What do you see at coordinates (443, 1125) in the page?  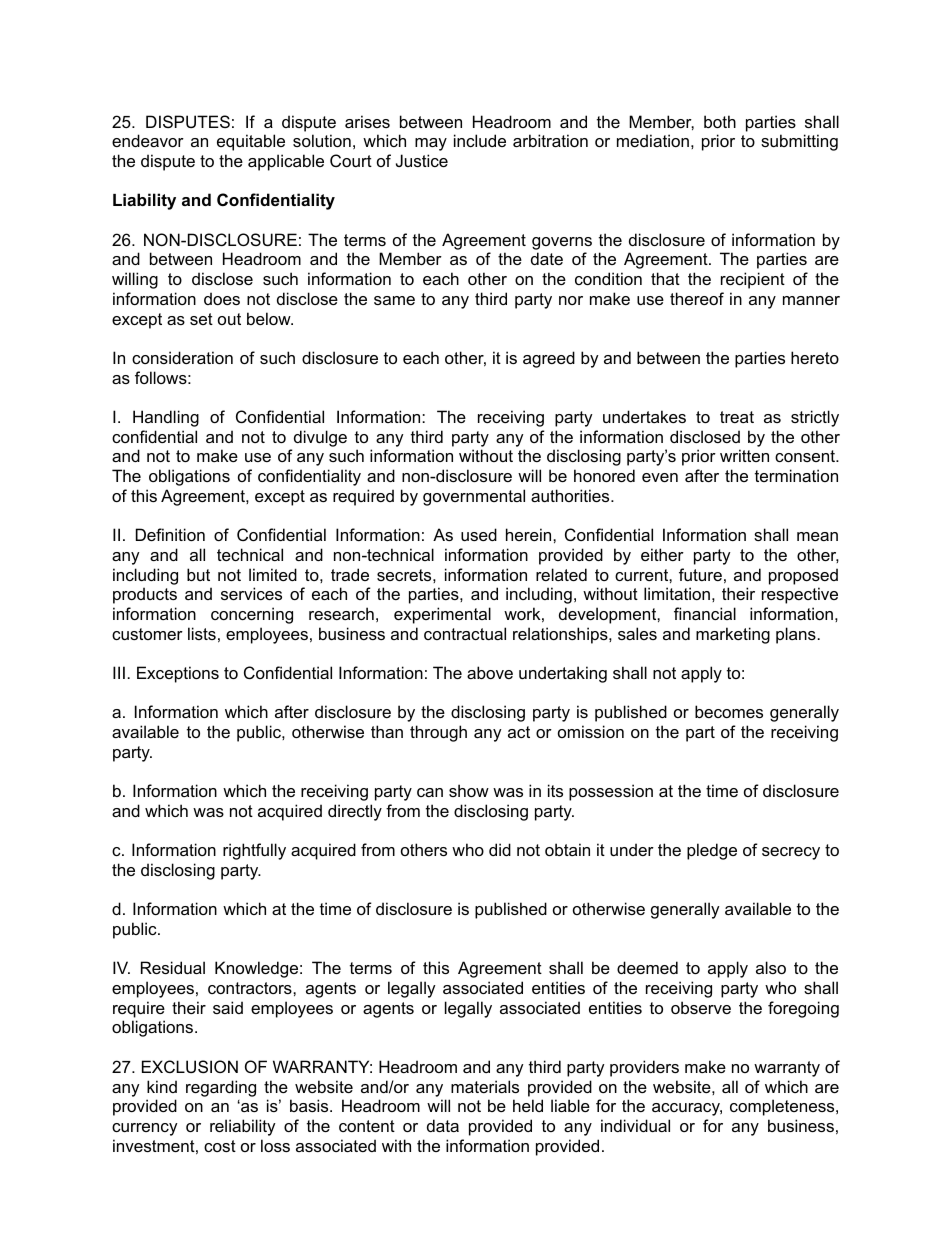 I see `data` at bounding box center [443, 1125].
